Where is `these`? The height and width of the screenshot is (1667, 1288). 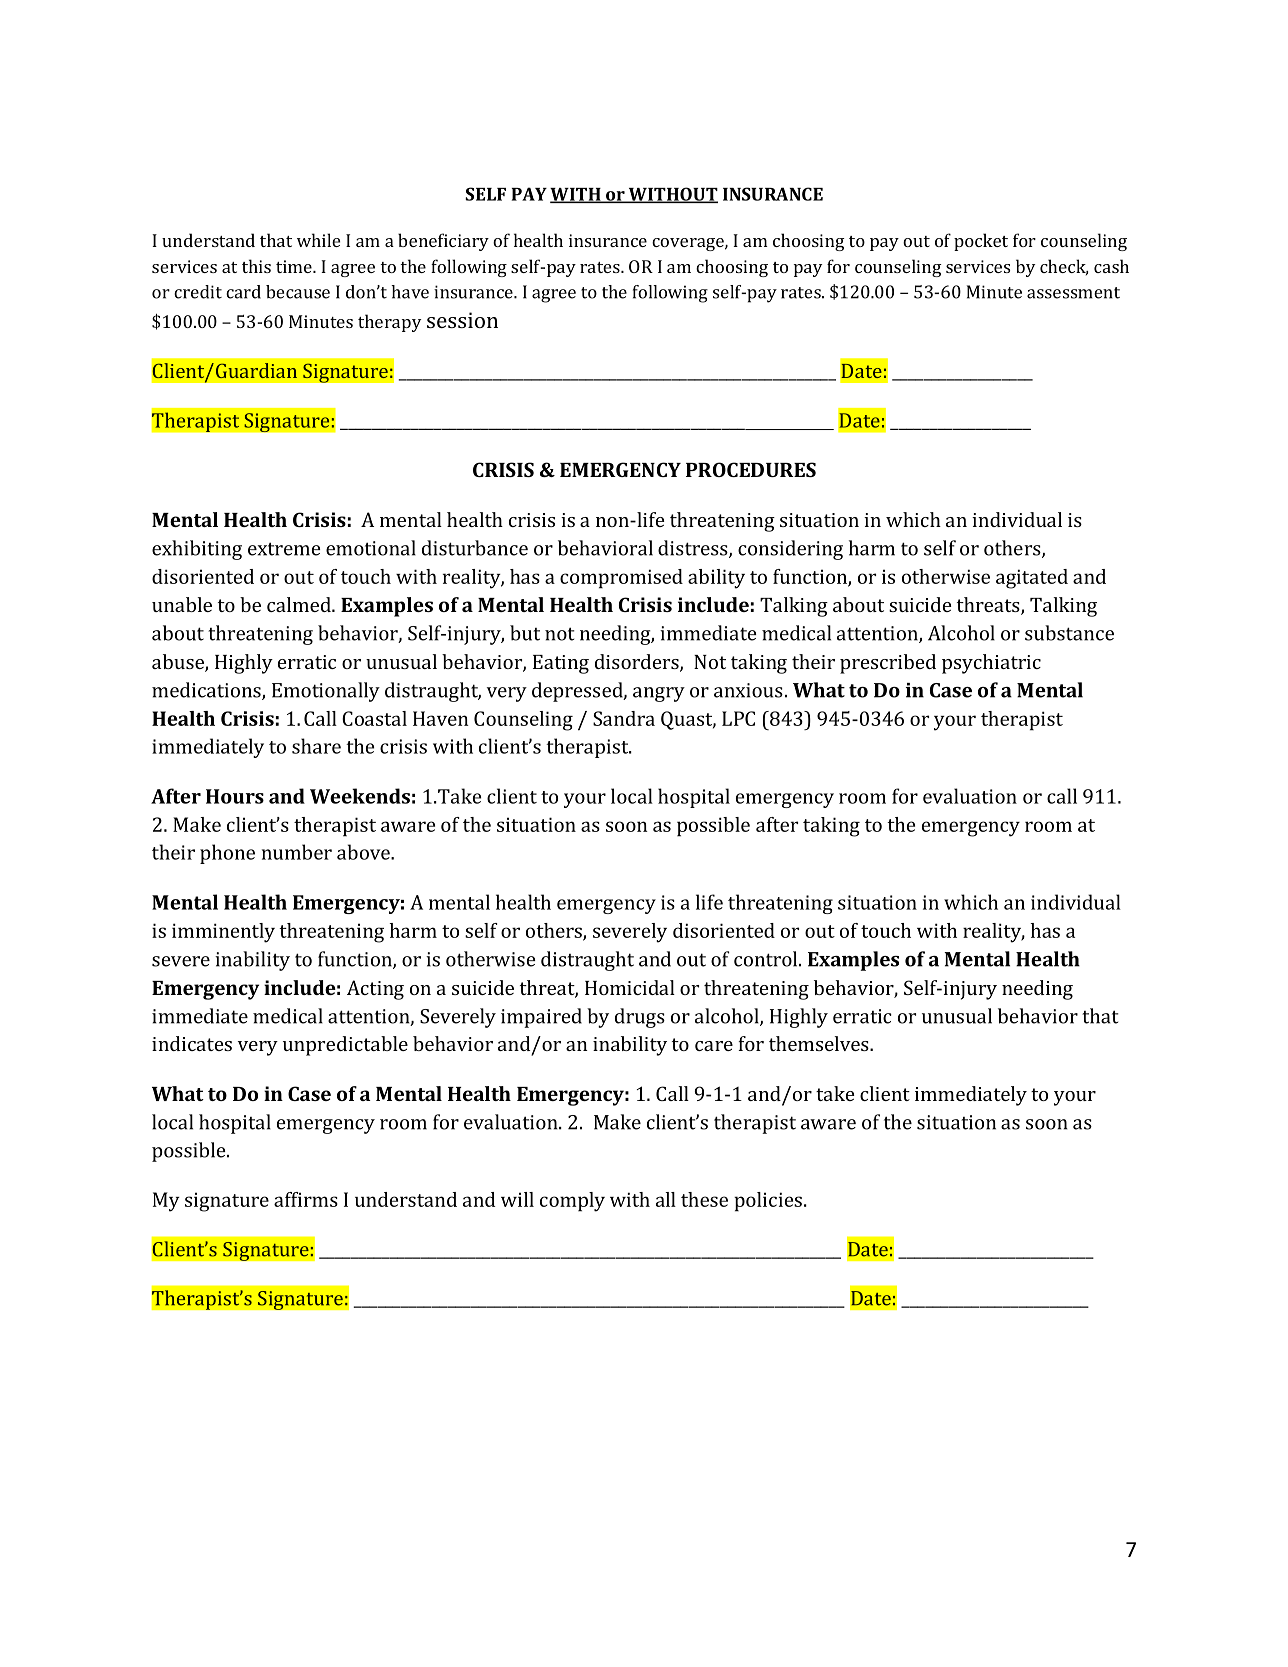
these is located at coordinates (704, 1199).
